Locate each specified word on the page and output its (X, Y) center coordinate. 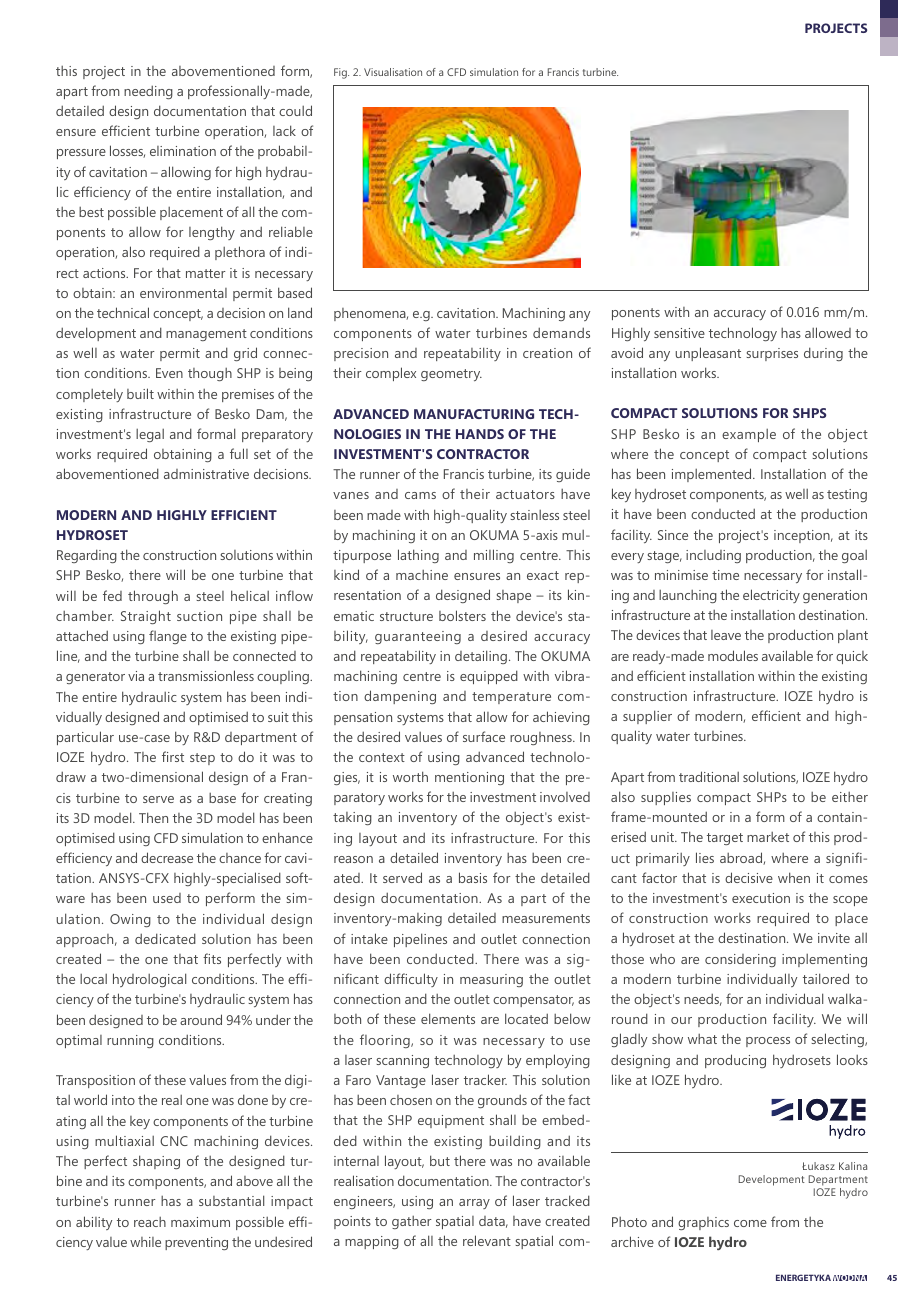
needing (148, 92)
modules (733, 655)
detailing (481, 657)
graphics (703, 1223)
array (474, 1204)
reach (150, 1222)
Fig (341, 73)
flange (168, 637)
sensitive (679, 333)
